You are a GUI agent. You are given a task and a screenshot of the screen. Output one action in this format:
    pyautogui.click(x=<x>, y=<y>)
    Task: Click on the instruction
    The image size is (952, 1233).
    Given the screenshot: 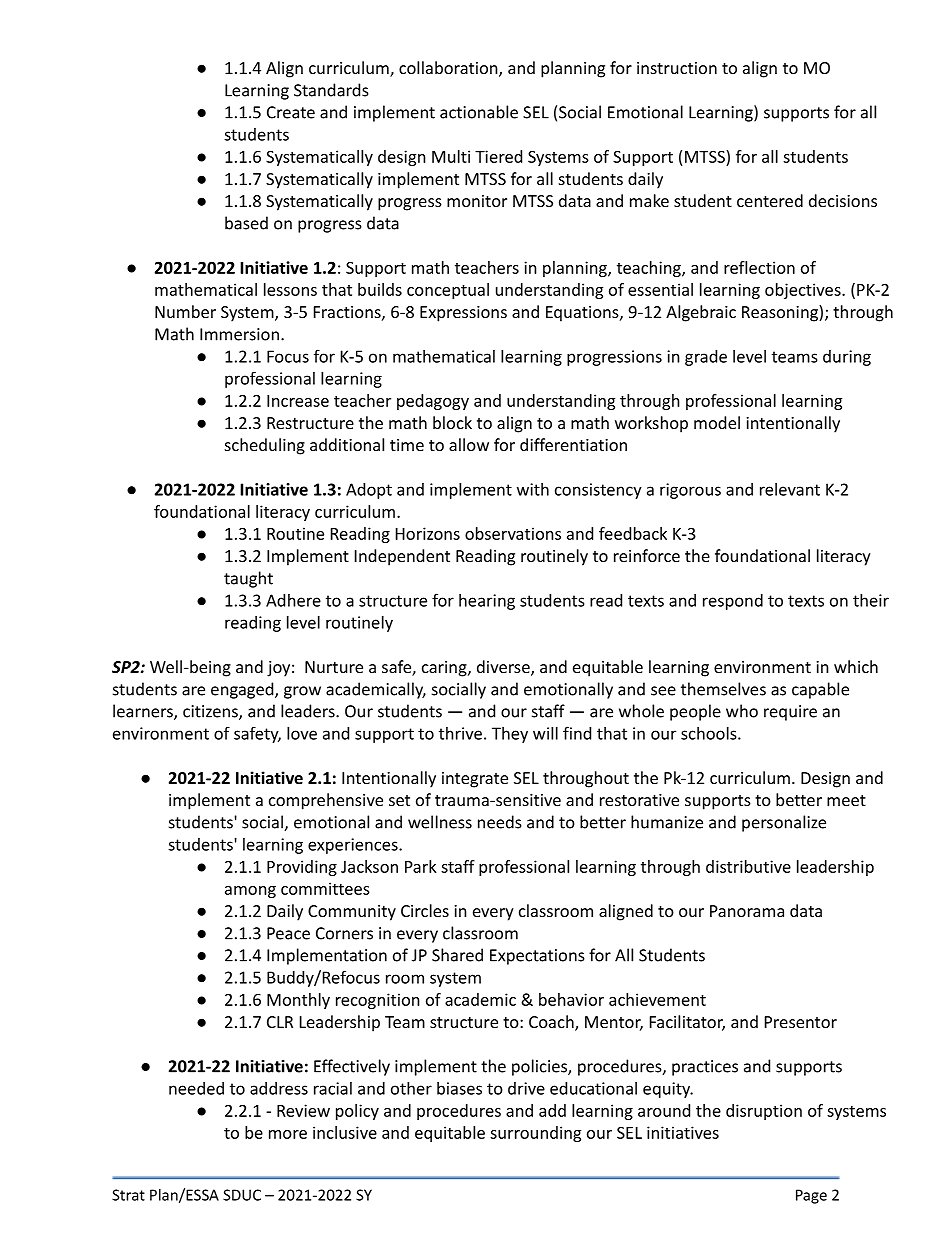 What is the action you would take?
    pyautogui.click(x=677, y=68)
